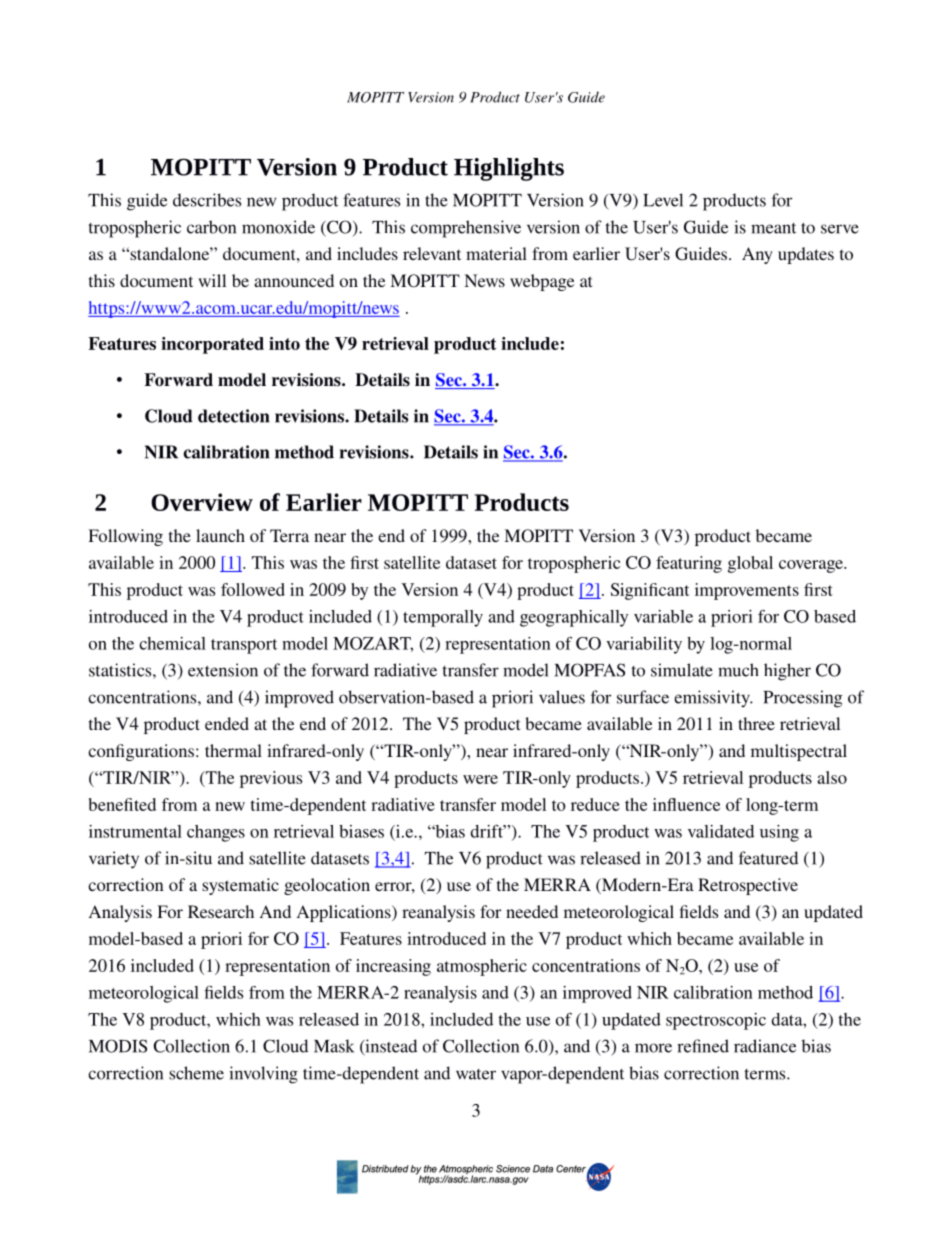 This image has width=952, height=1233. I want to click on improvements, so click(747, 591).
